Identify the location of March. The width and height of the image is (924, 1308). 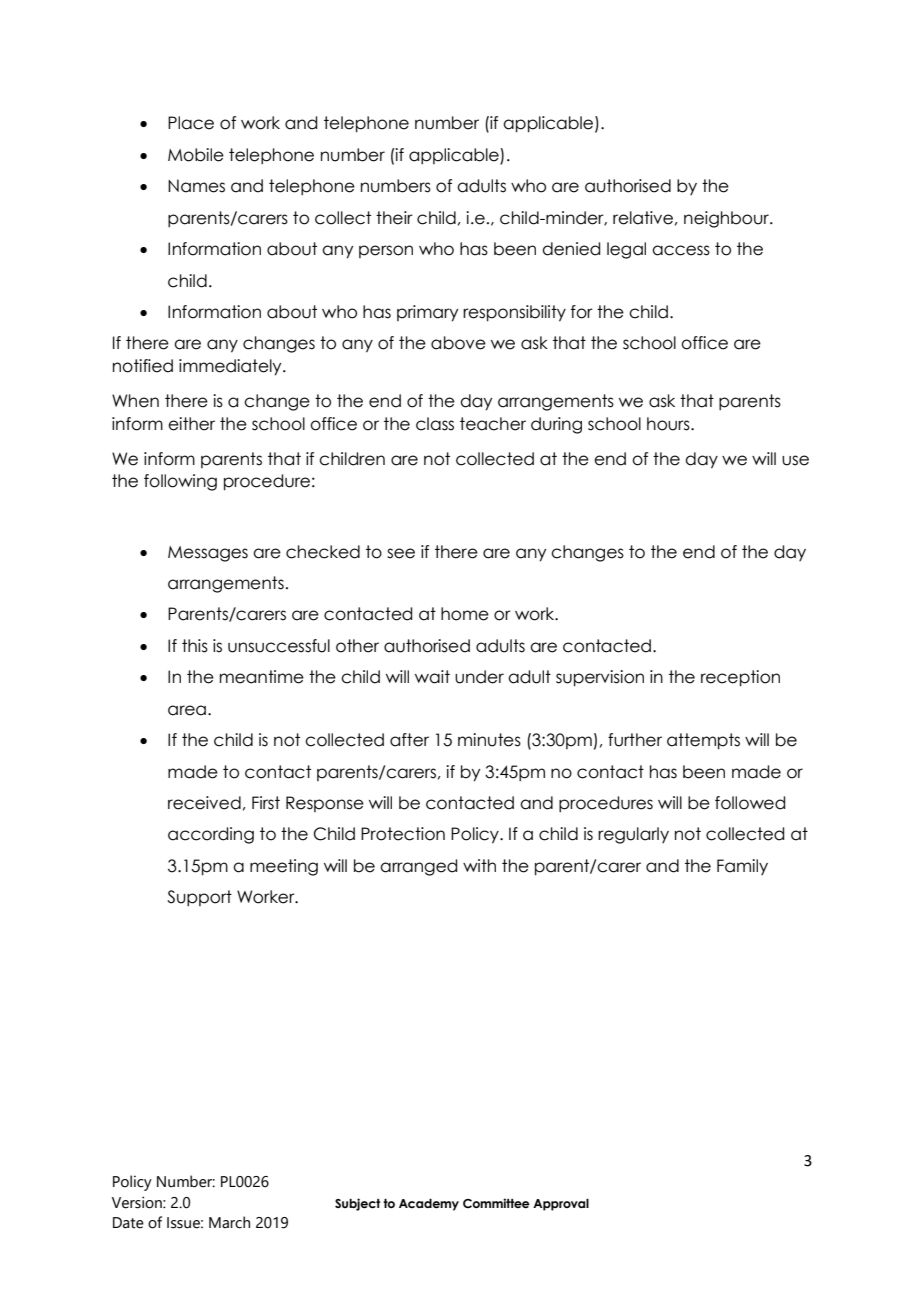
(229, 1222).
